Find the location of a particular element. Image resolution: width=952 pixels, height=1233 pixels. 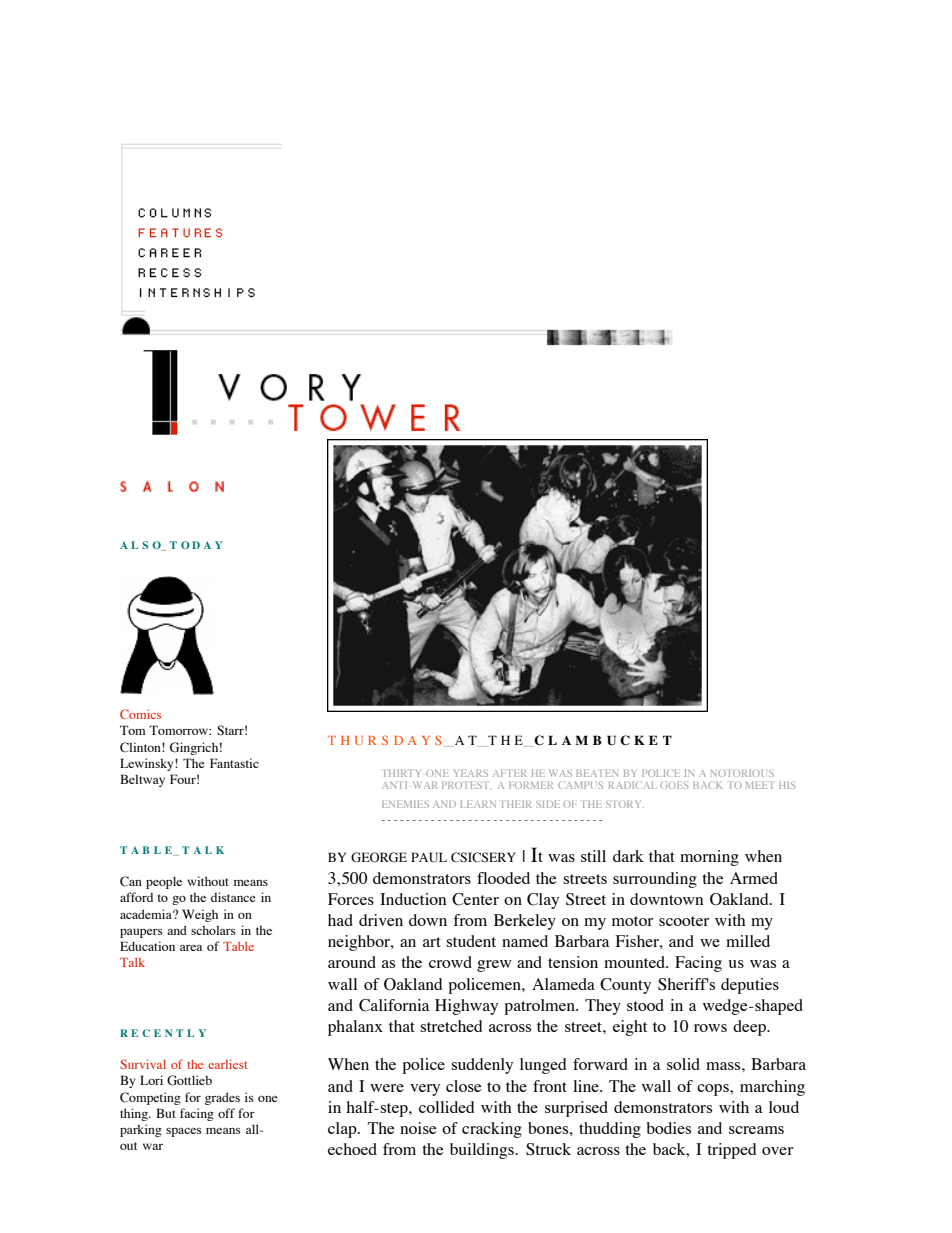

crowd is located at coordinates (450, 962).
